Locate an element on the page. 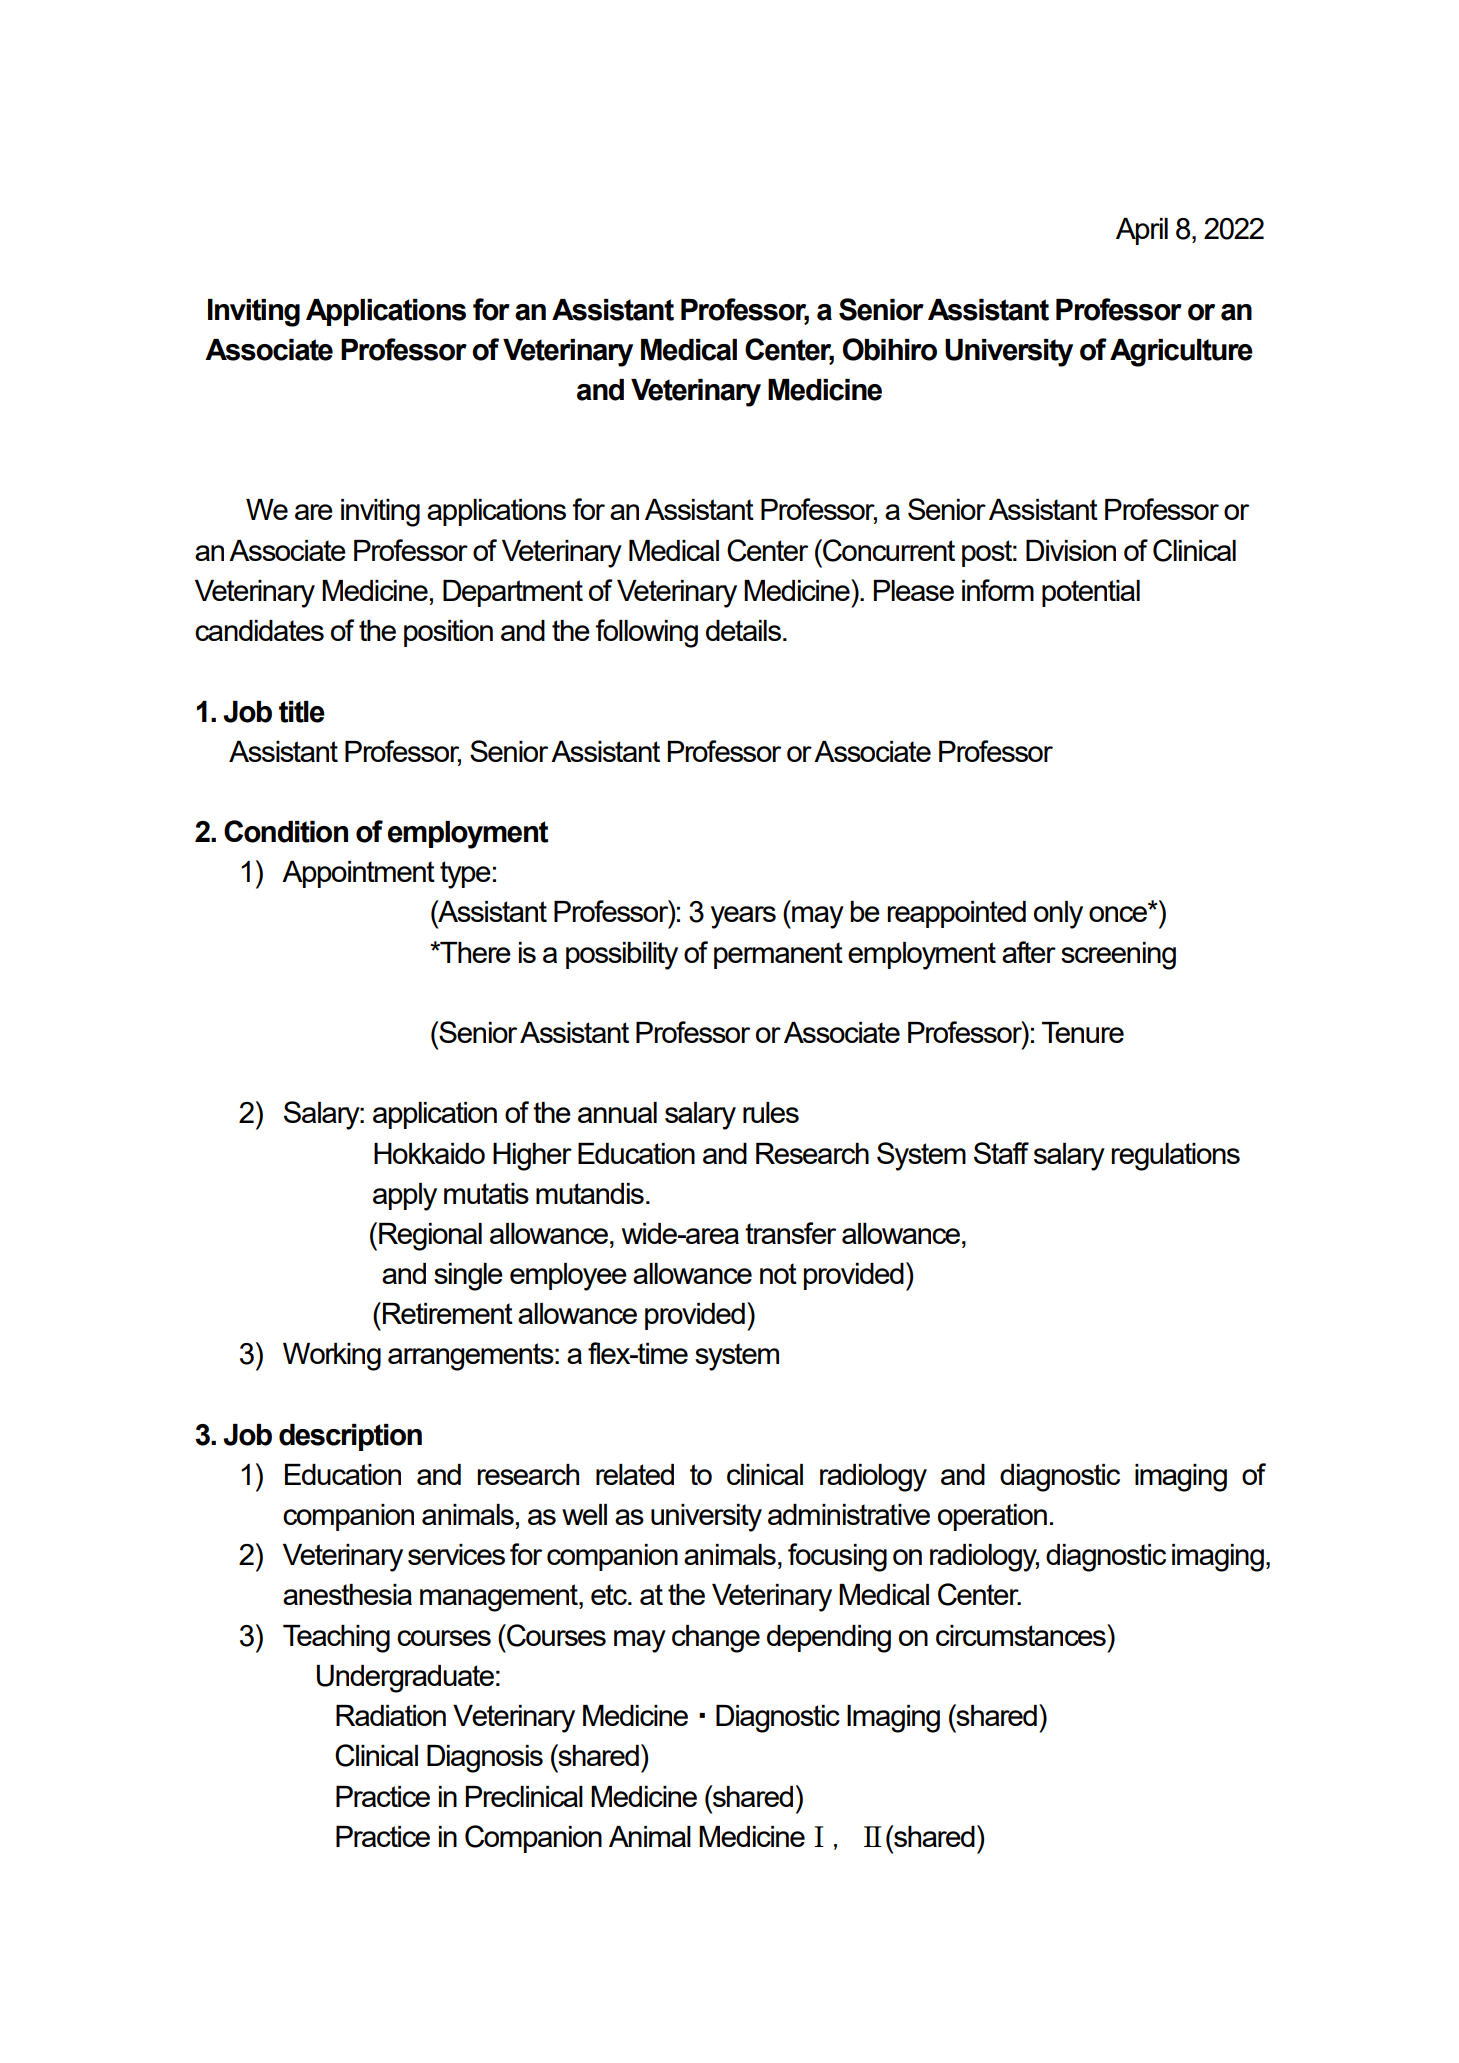 The height and width of the page is (2063, 1459). Department is located at coordinates (513, 593).
